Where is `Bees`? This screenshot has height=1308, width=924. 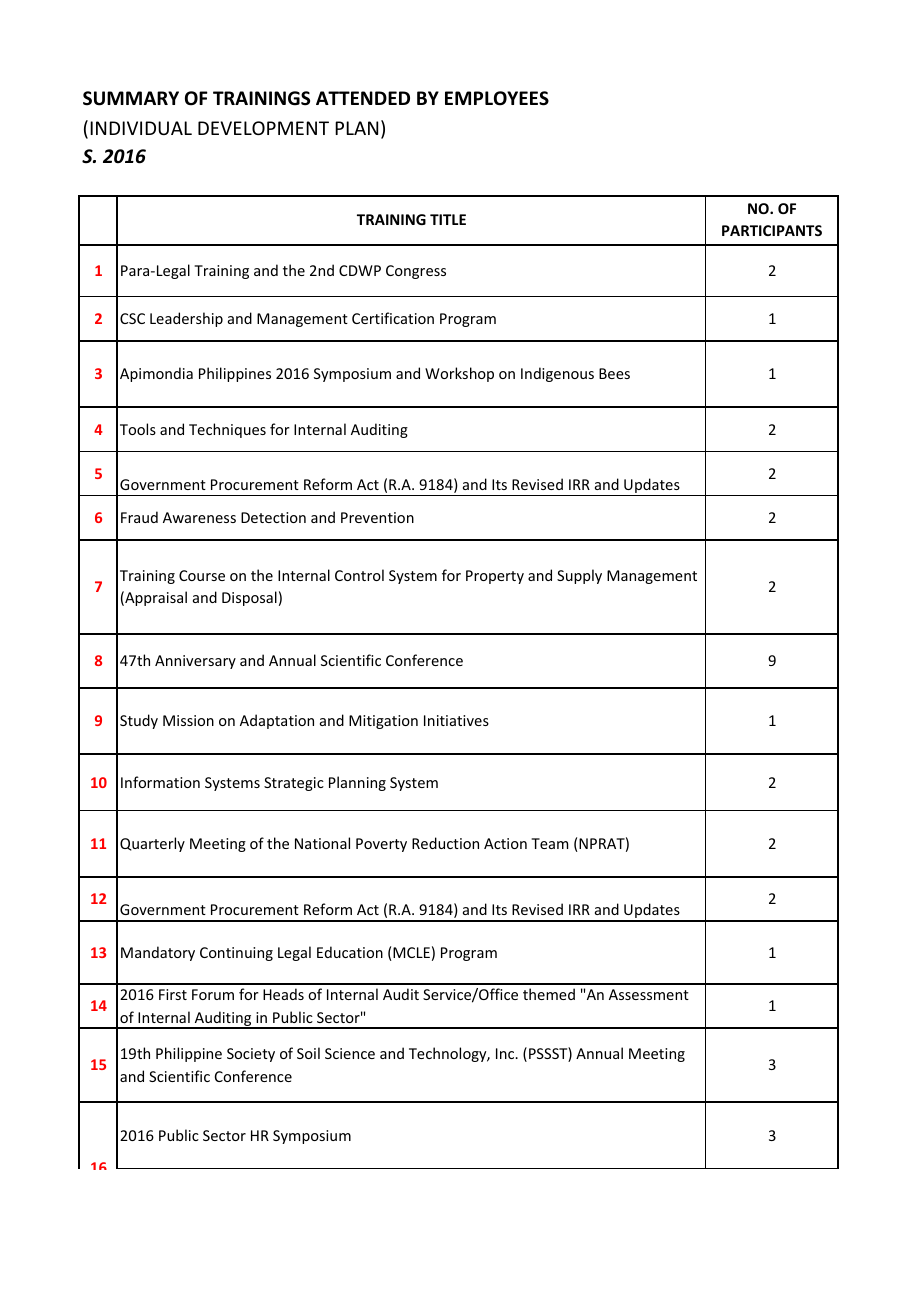
Bees is located at coordinates (614, 373).
